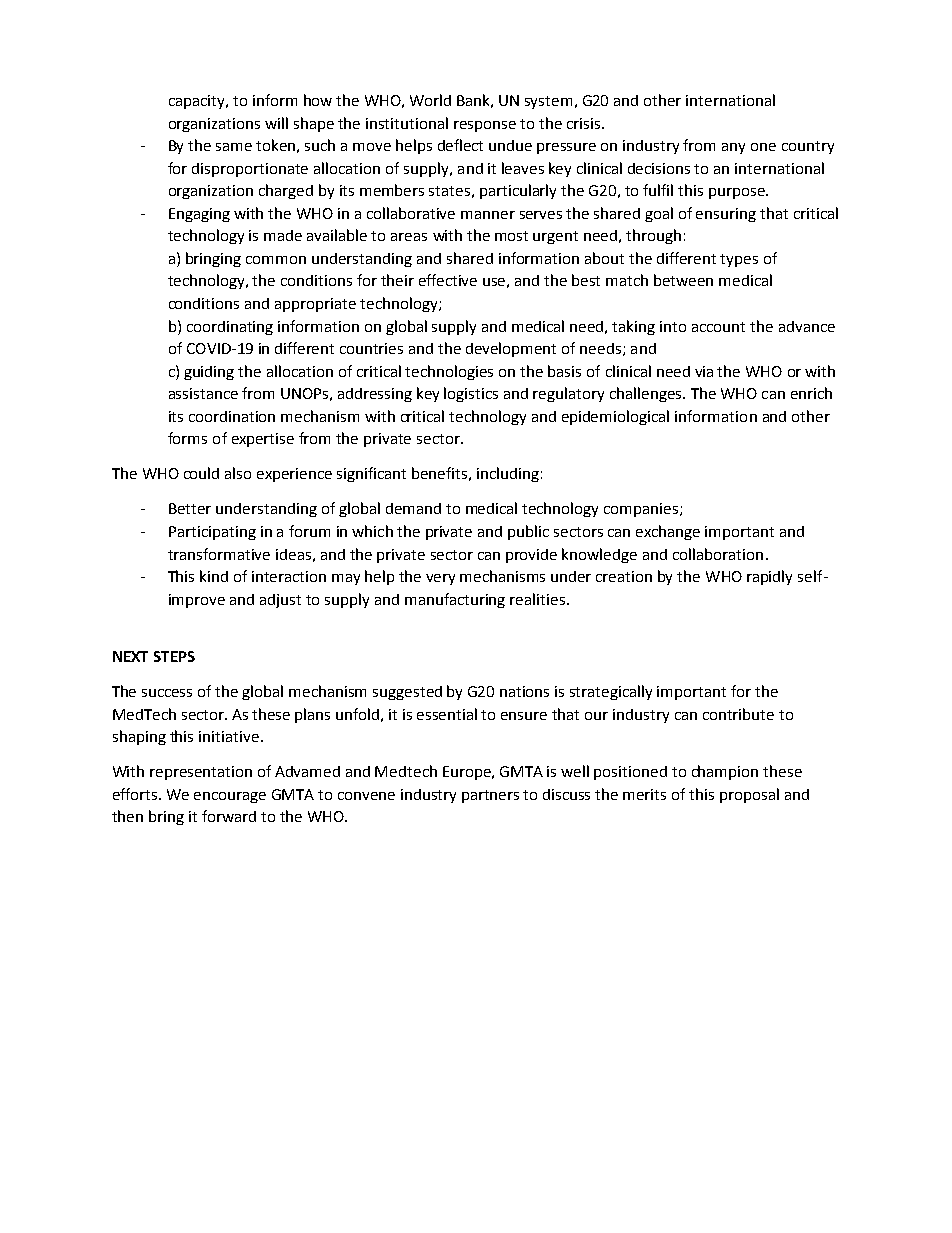  I want to click on any, so click(733, 148).
